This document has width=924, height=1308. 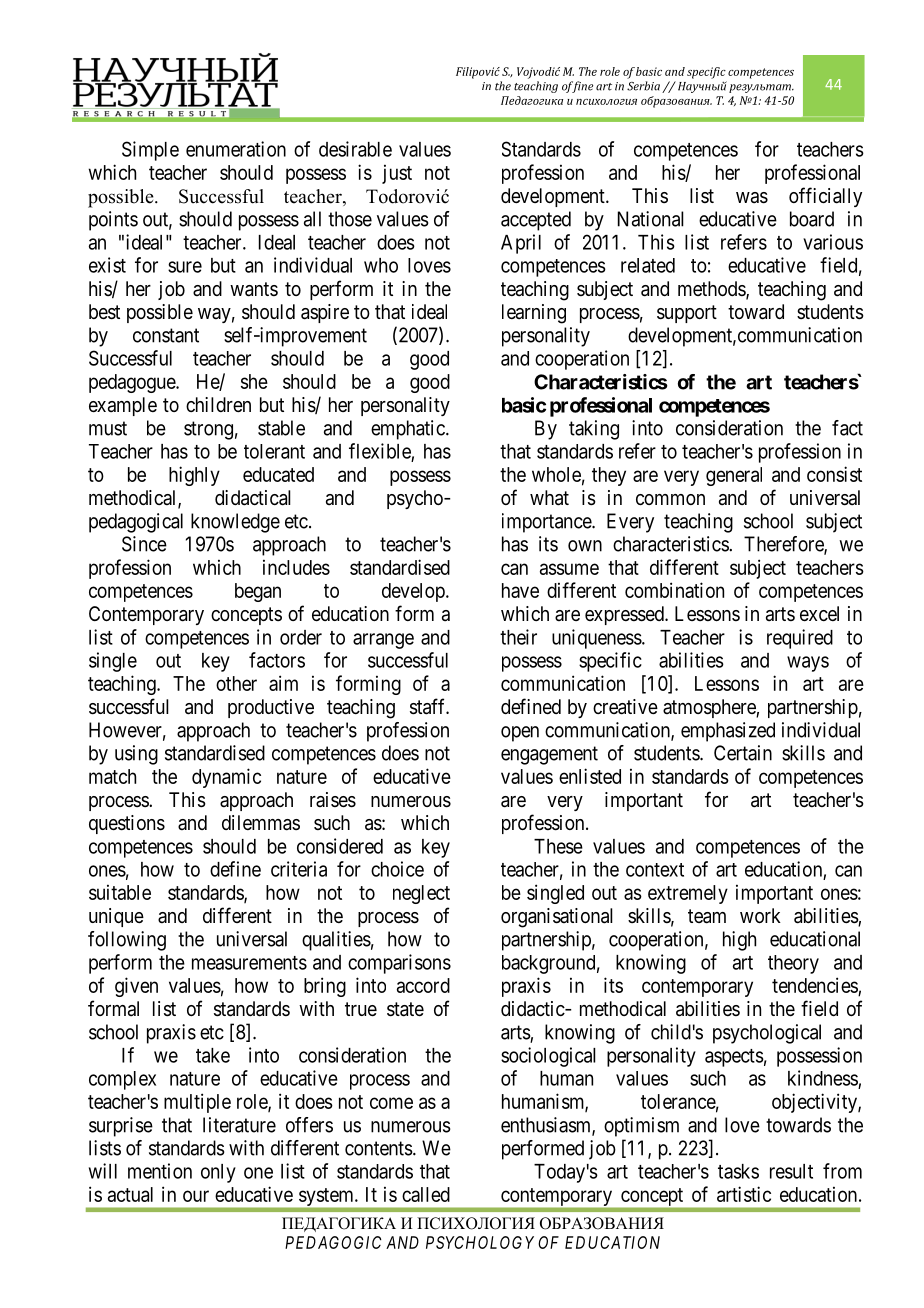 I want to click on Simple, so click(x=150, y=151).
